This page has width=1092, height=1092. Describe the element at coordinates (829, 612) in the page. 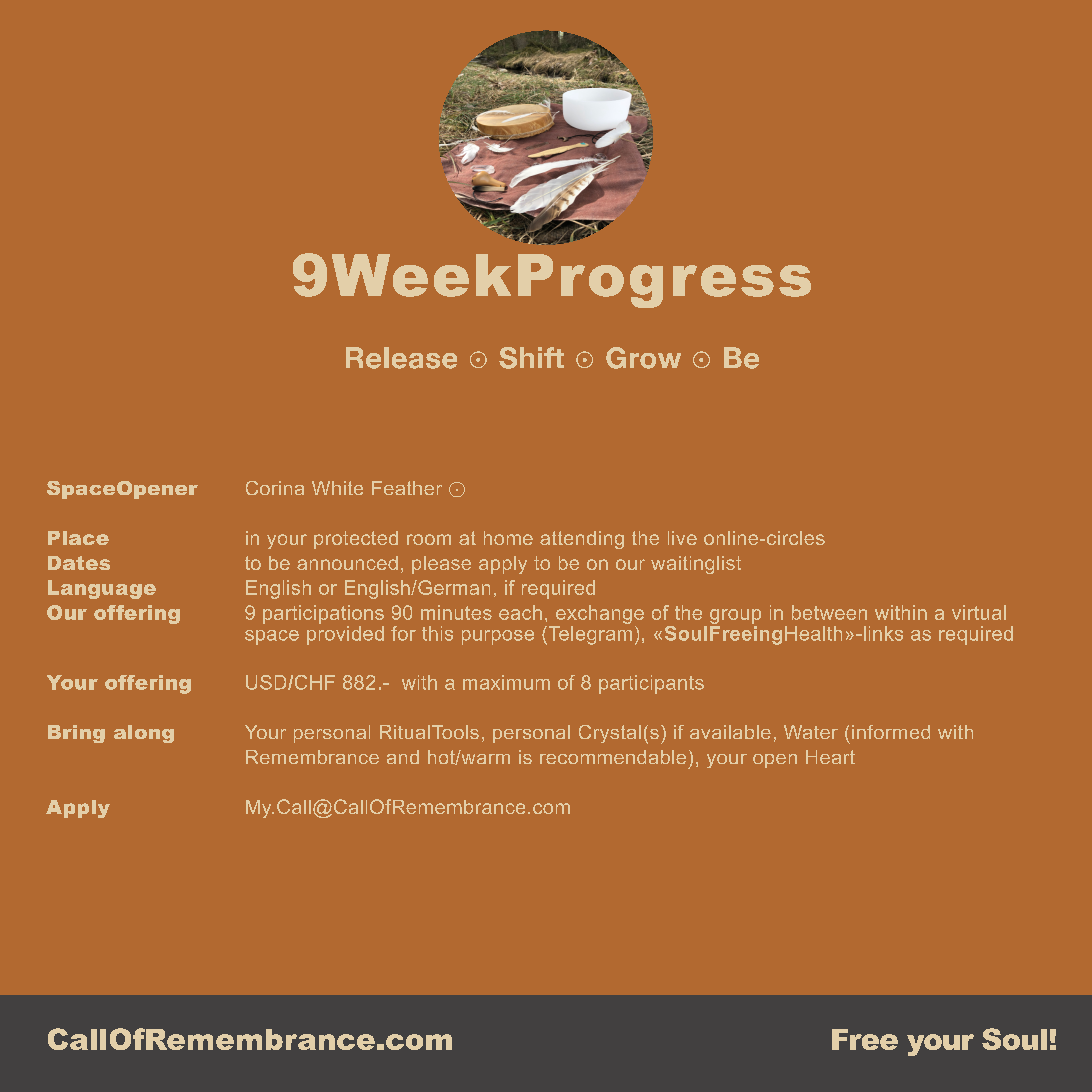

I see `between` at that location.
